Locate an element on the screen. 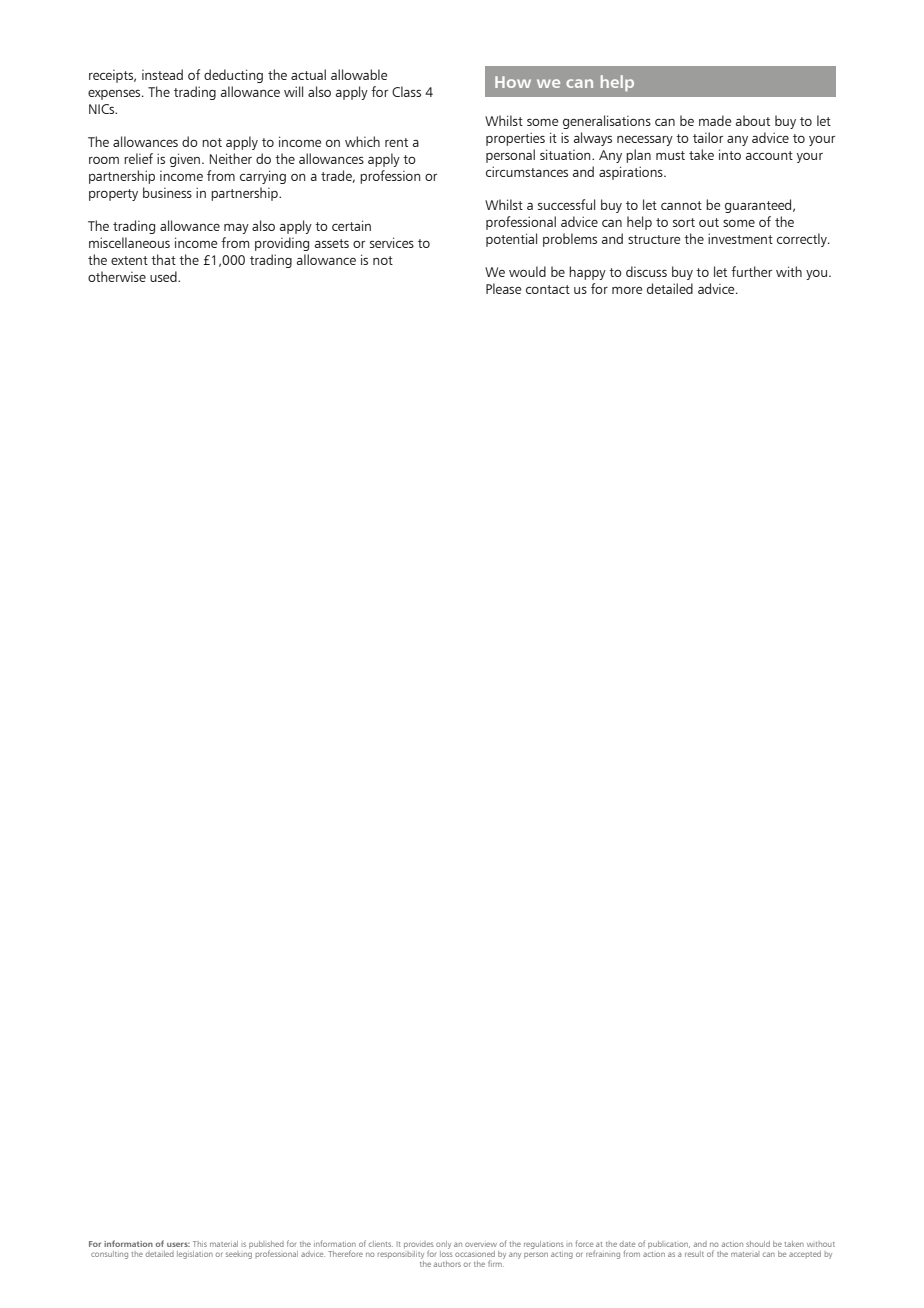 This screenshot has height=1308, width=924. made is located at coordinates (715, 120).
